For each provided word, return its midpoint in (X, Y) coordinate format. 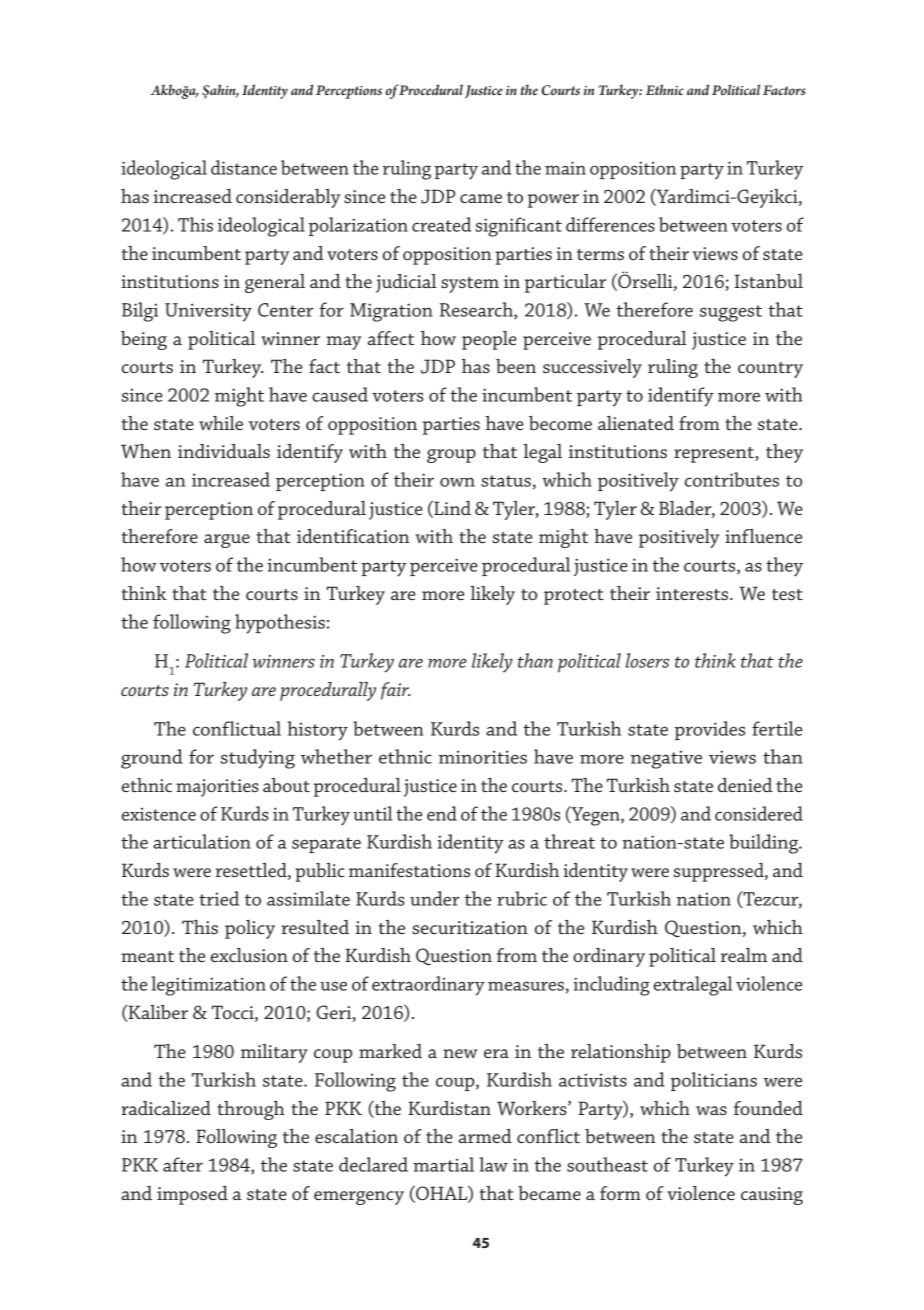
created (441, 224)
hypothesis (280, 624)
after (183, 1164)
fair (396, 691)
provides (710, 730)
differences (610, 224)
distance (244, 167)
